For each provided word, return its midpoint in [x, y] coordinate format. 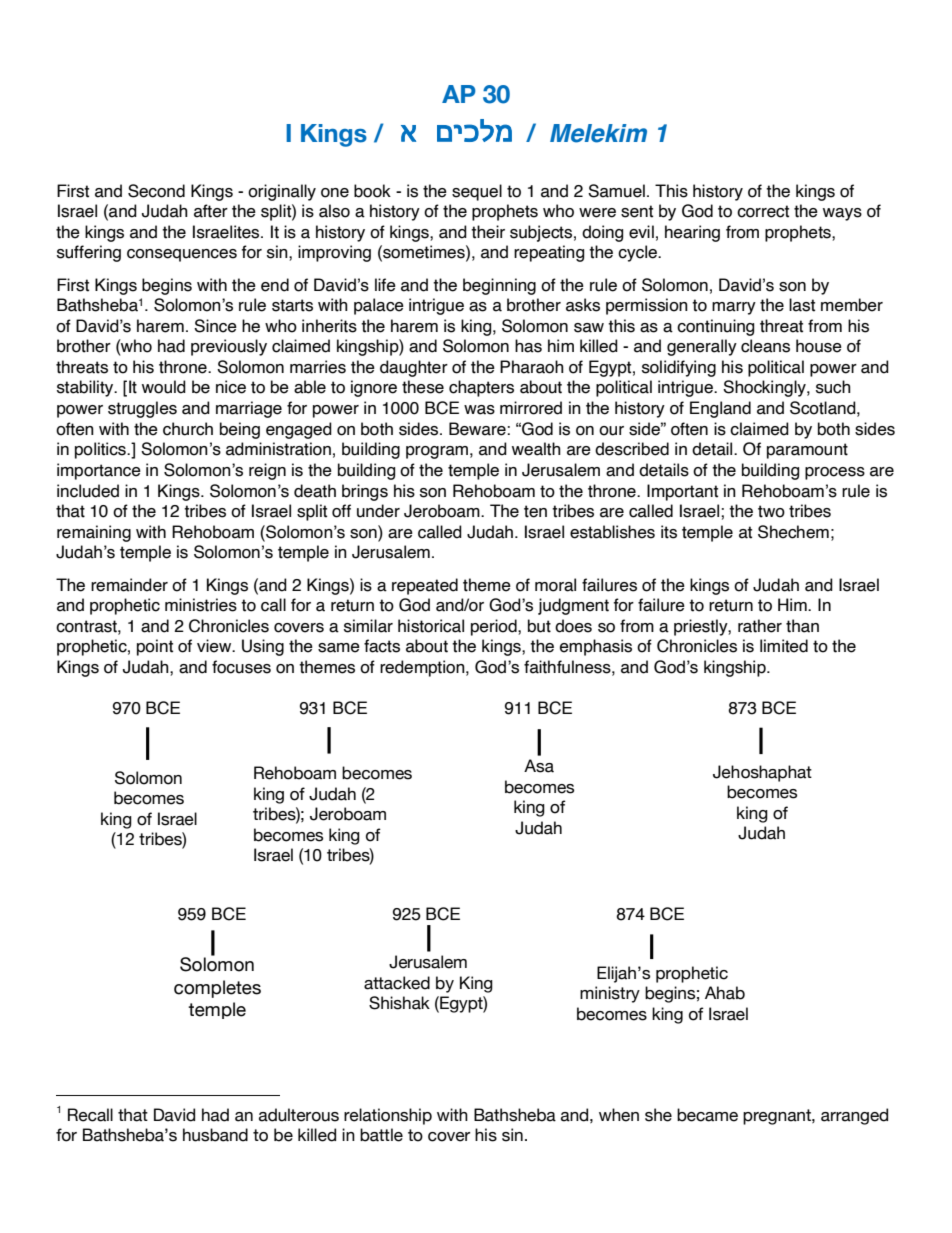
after [211, 211]
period [495, 627]
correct [763, 211]
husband [215, 1135]
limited [784, 646]
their [488, 232]
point [155, 647]
